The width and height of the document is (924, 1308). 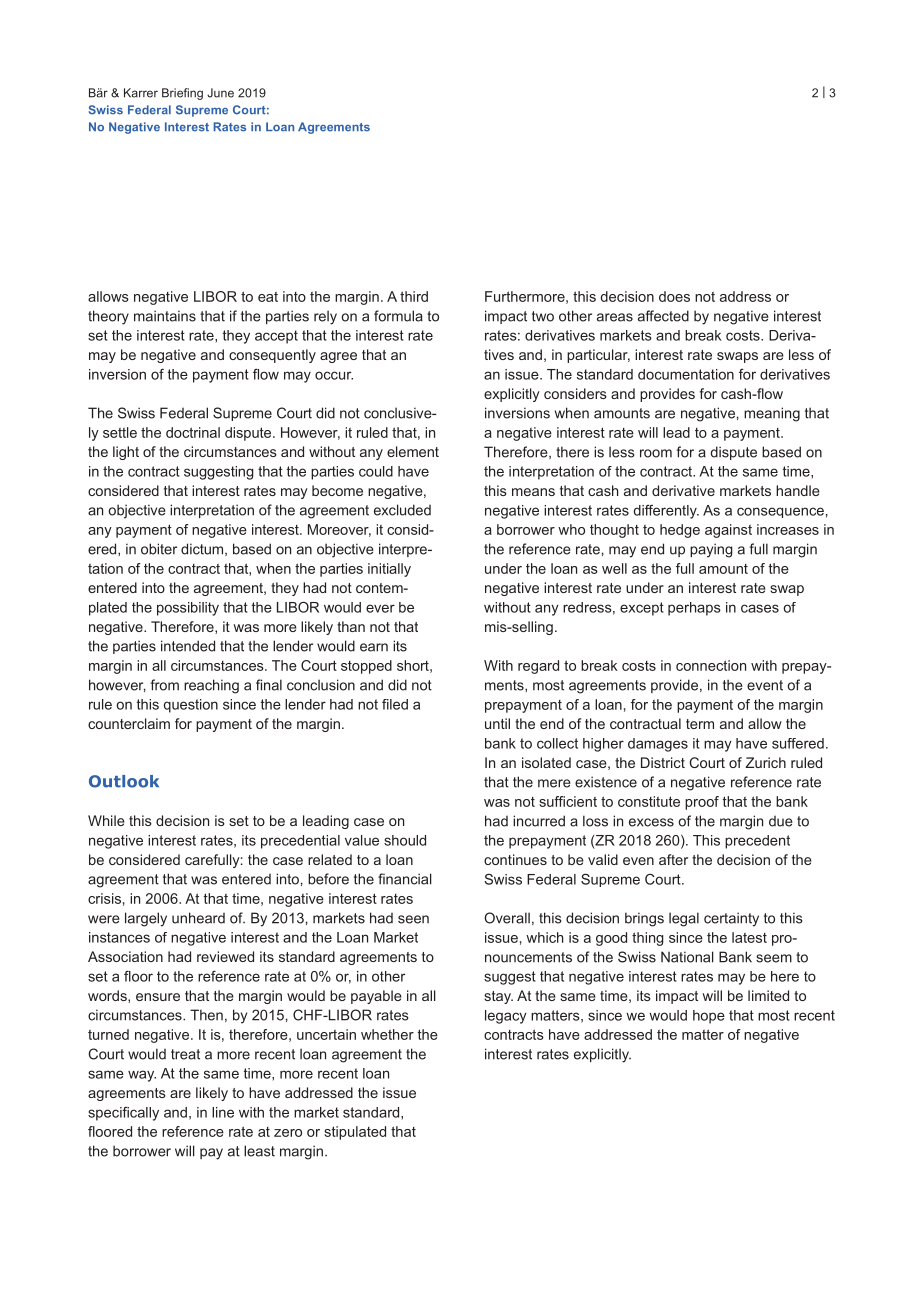 What do you see at coordinates (182, 94) in the document?
I see `Briefing` at bounding box center [182, 94].
